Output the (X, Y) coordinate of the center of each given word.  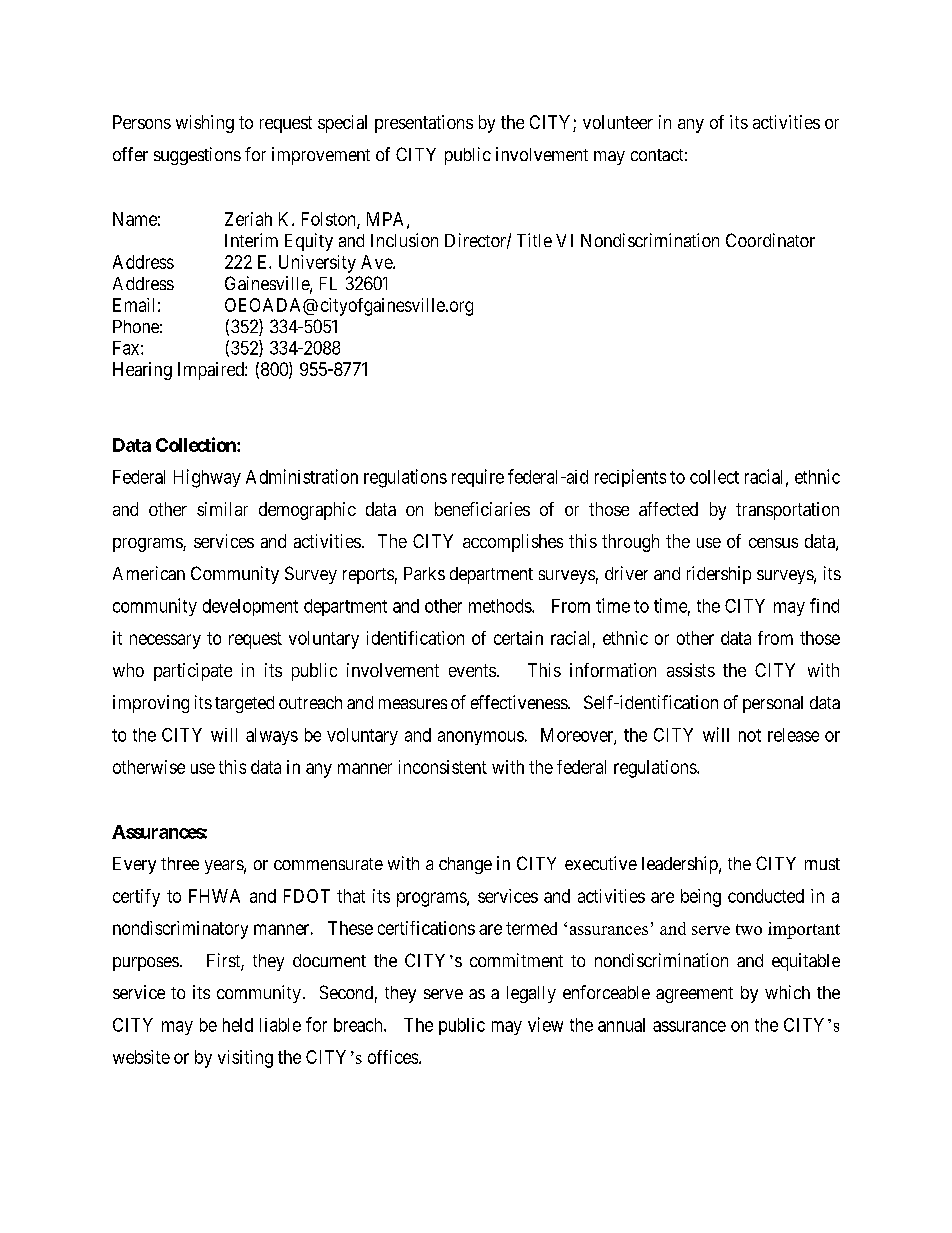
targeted (244, 704)
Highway (207, 478)
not (750, 735)
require (478, 478)
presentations (424, 124)
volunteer (618, 122)
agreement (694, 995)
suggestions (197, 156)
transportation (787, 511)
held (238, 1025)
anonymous (481, 738)
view (545, 1024)
